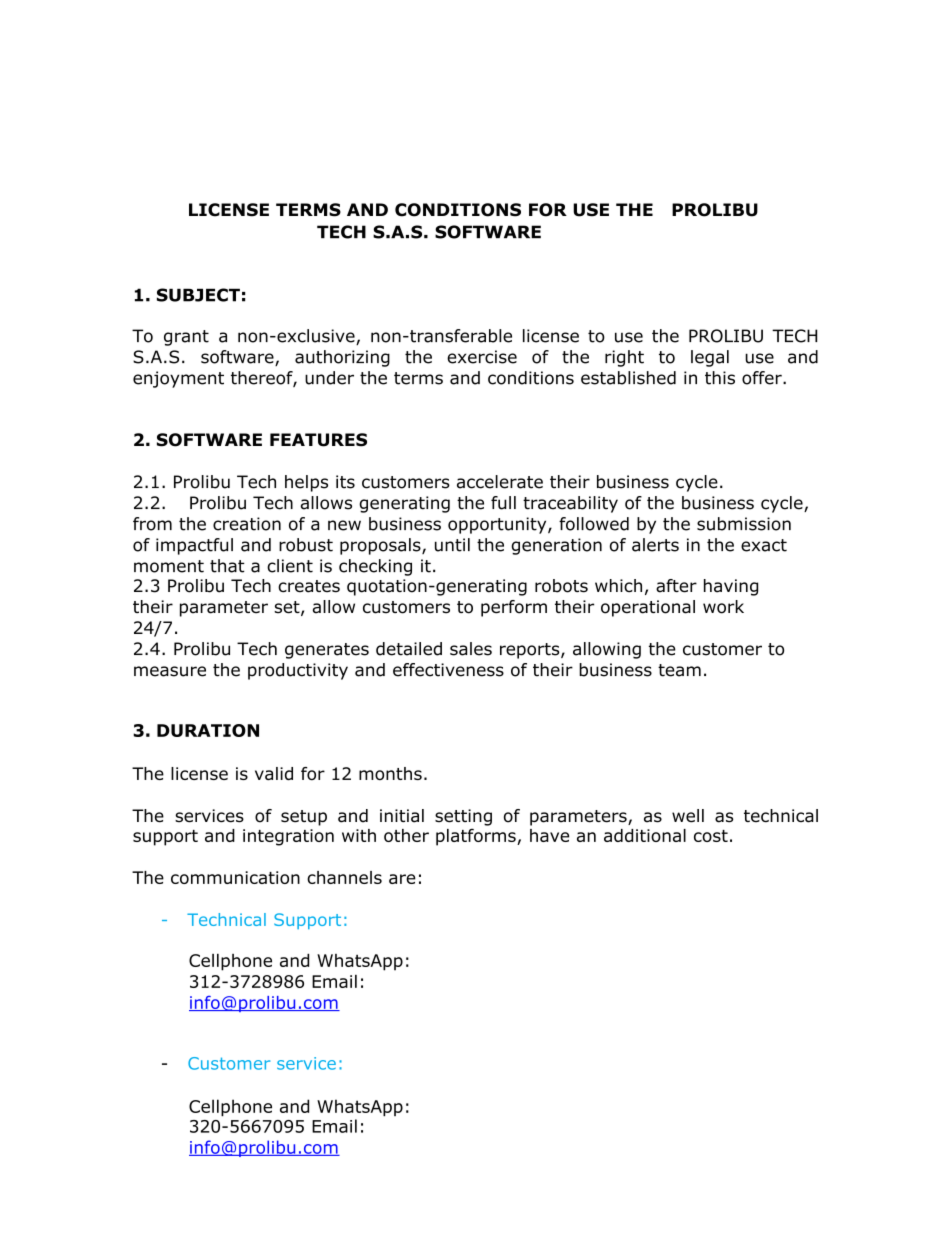 This screenshot has width=952, height=1233. I want to click on cost, so click(711, 836).
